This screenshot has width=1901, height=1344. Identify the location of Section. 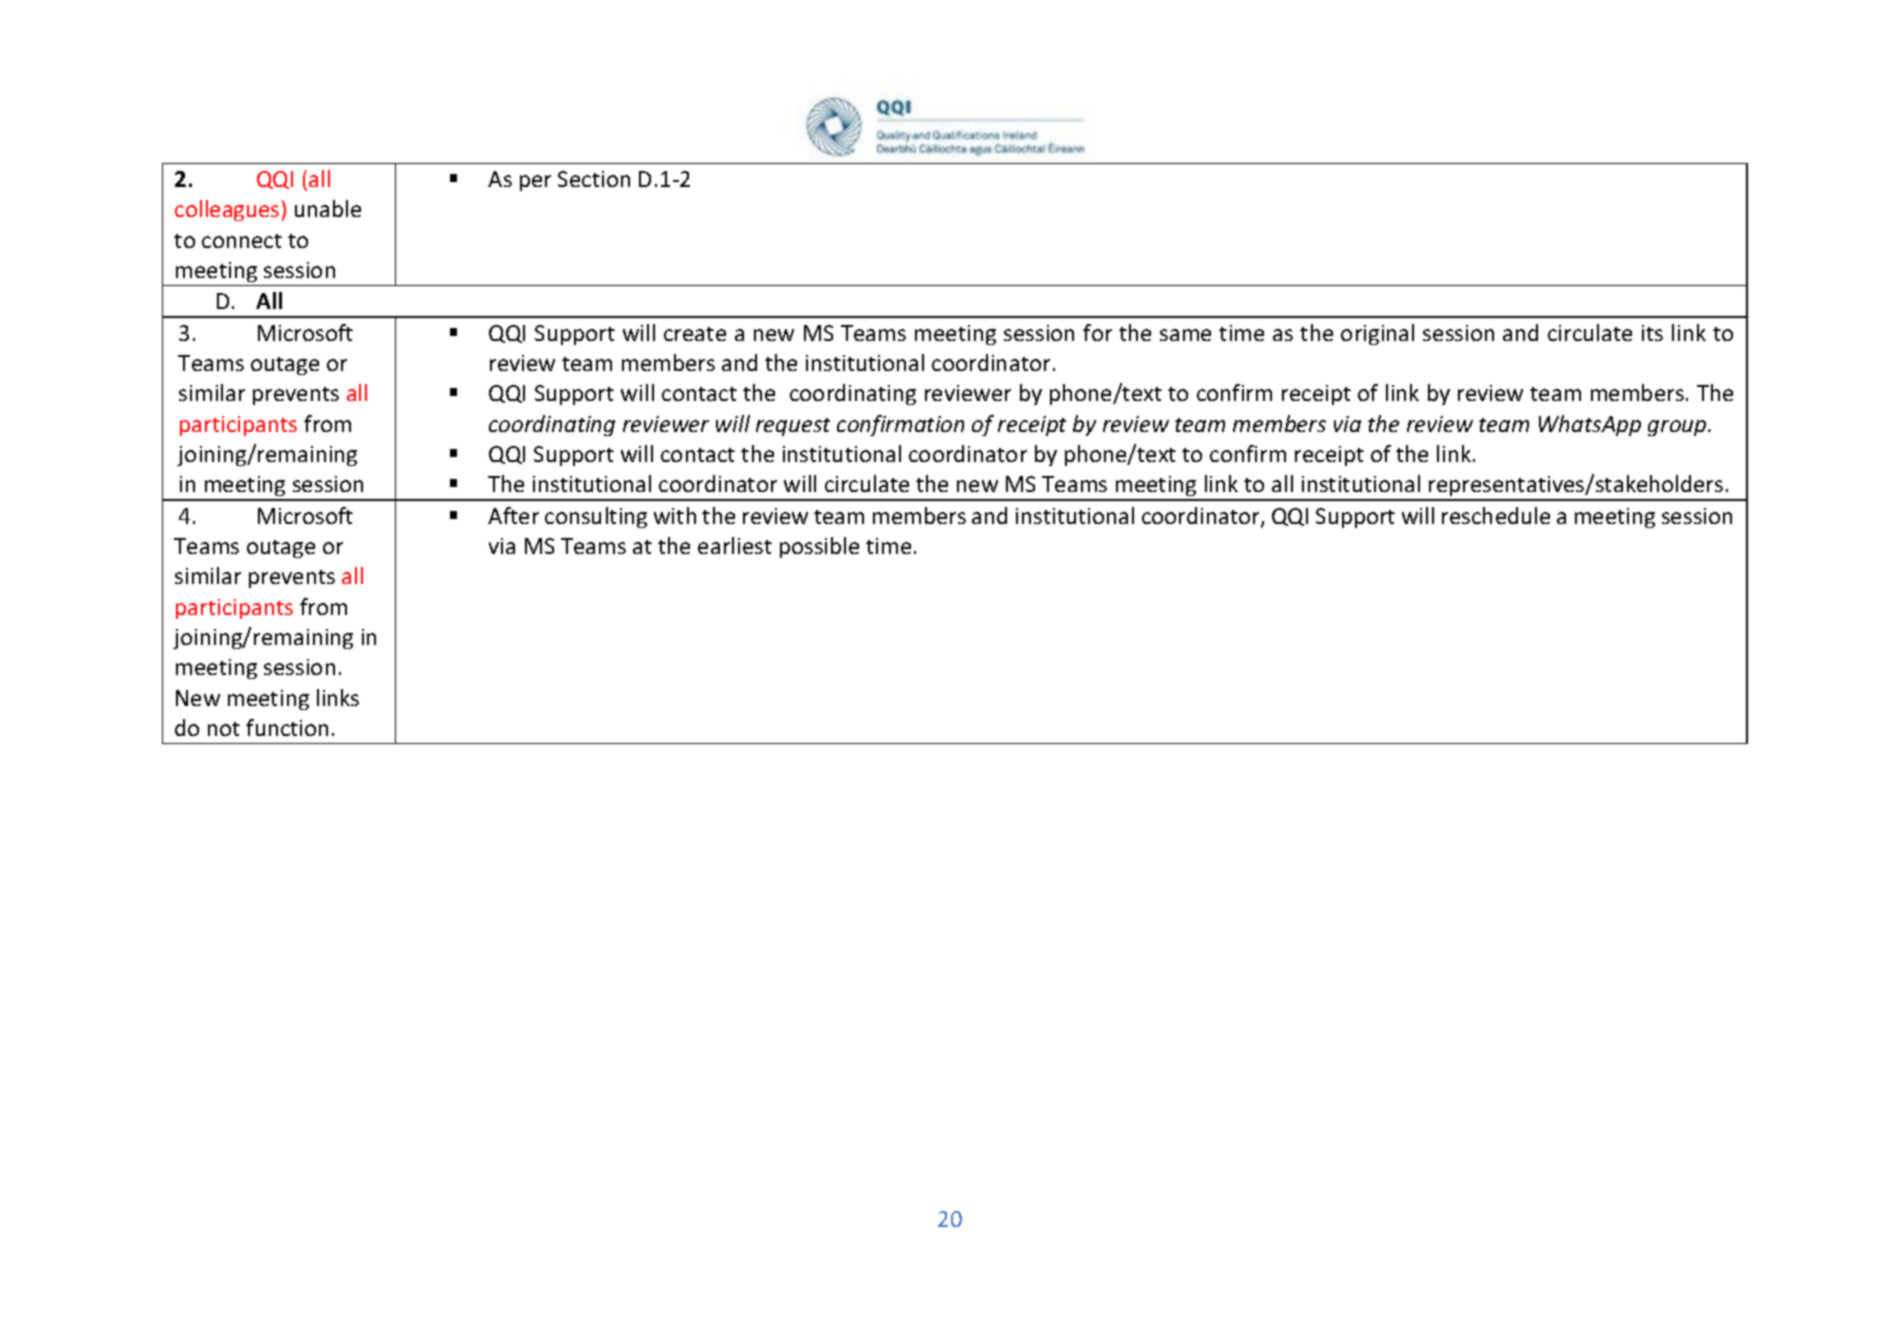
(594, 179).
